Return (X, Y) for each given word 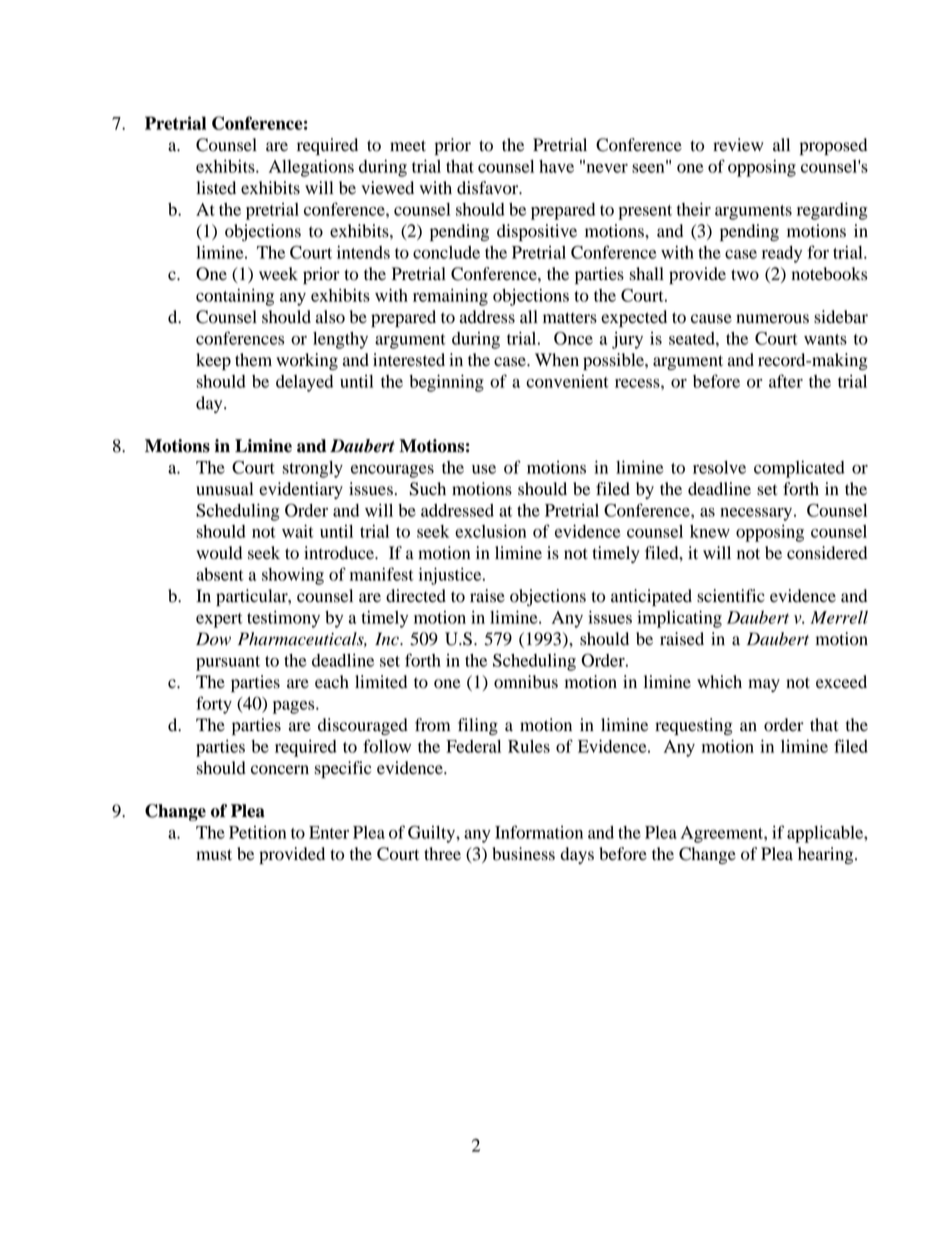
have (556, 166)
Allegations (311, 168)
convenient (567, 381)
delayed (304, 383)
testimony (283, 619)
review (738, 145)
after (786, 381)
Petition (257, 832)
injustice (451, 576)
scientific (731, 596)
